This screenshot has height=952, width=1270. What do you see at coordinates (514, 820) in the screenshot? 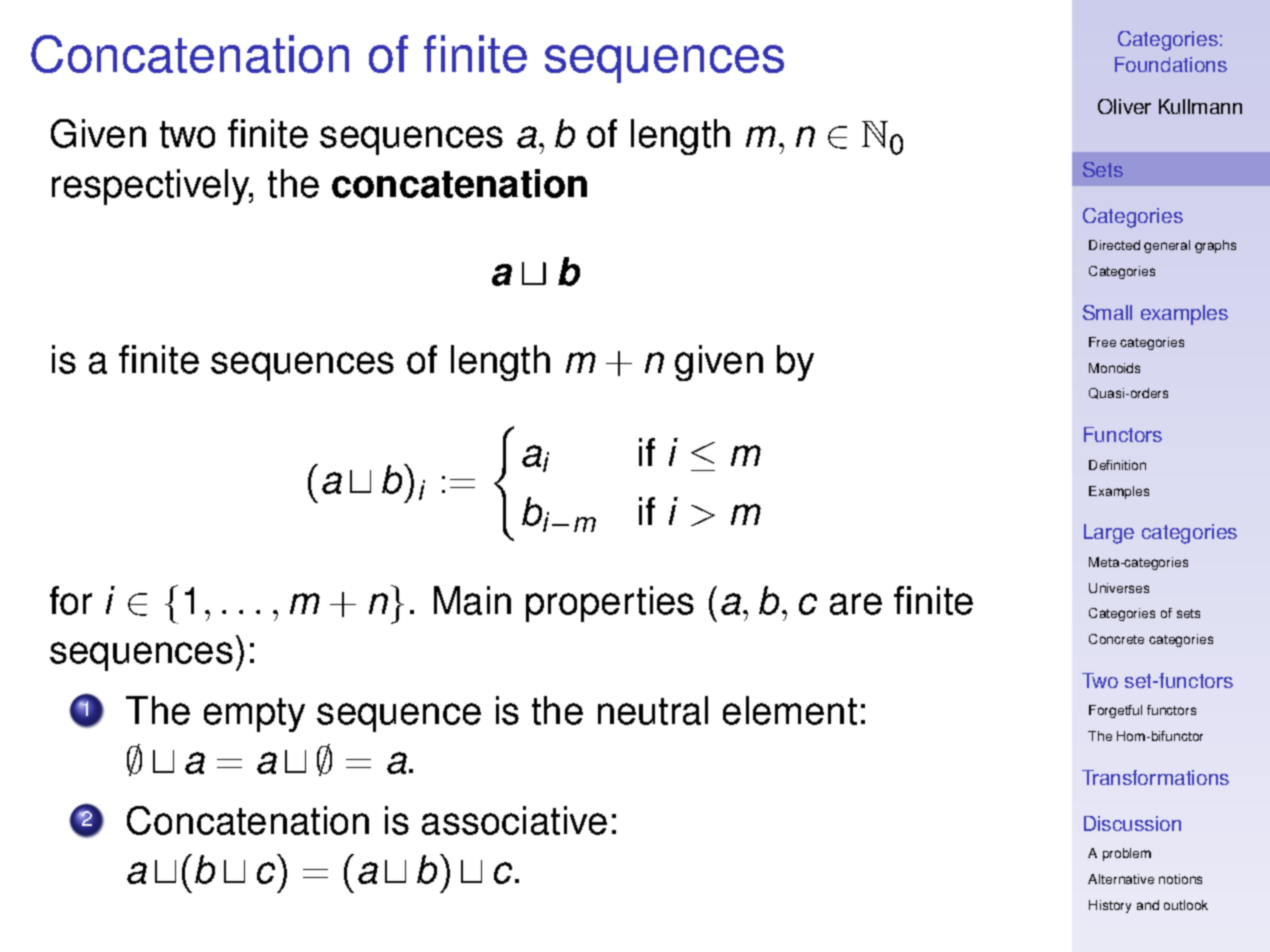
I see `associative` at bounding box center [514, 820].
